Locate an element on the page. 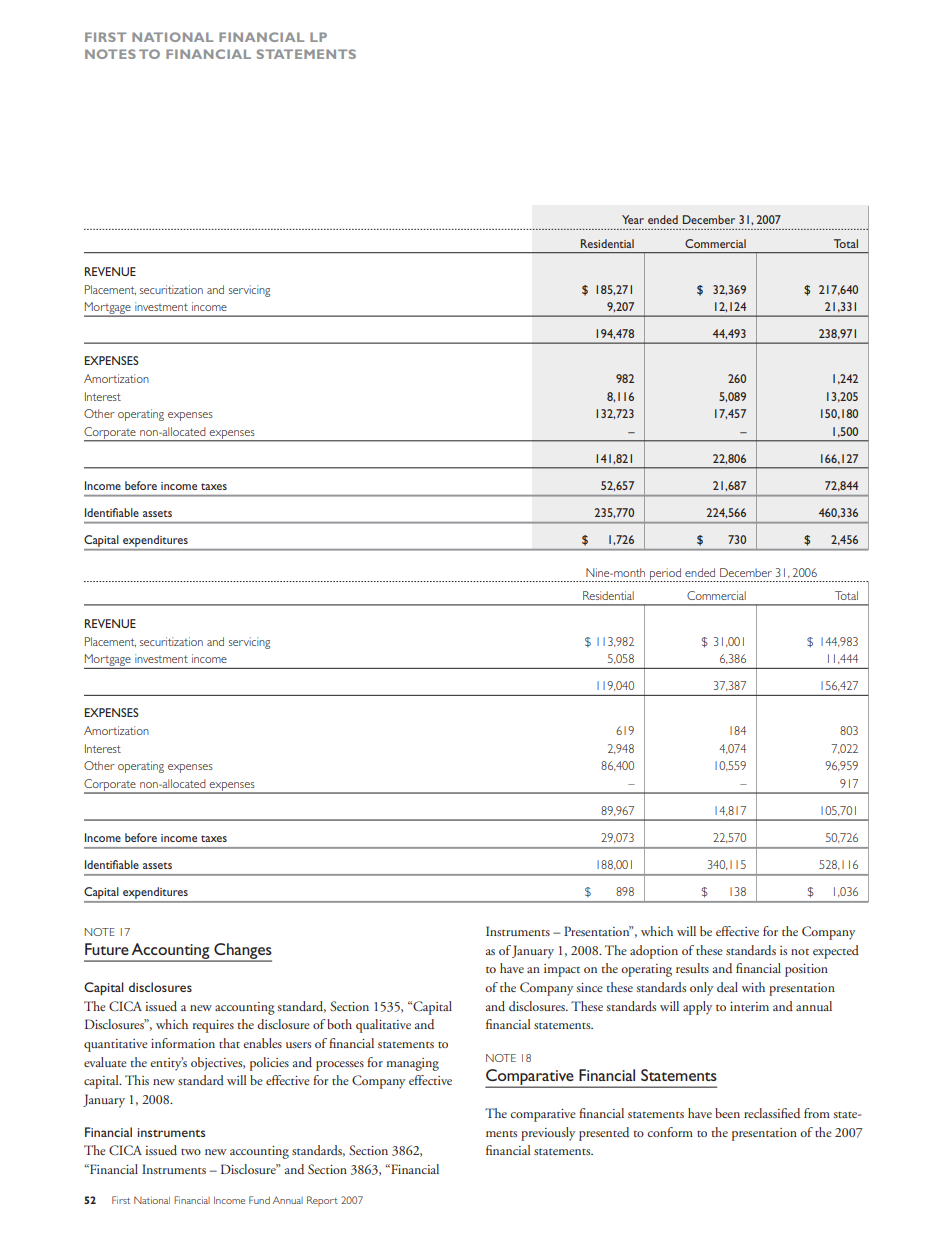 The image size is (952, 1233). Future is located at coordinates (107, 949).
